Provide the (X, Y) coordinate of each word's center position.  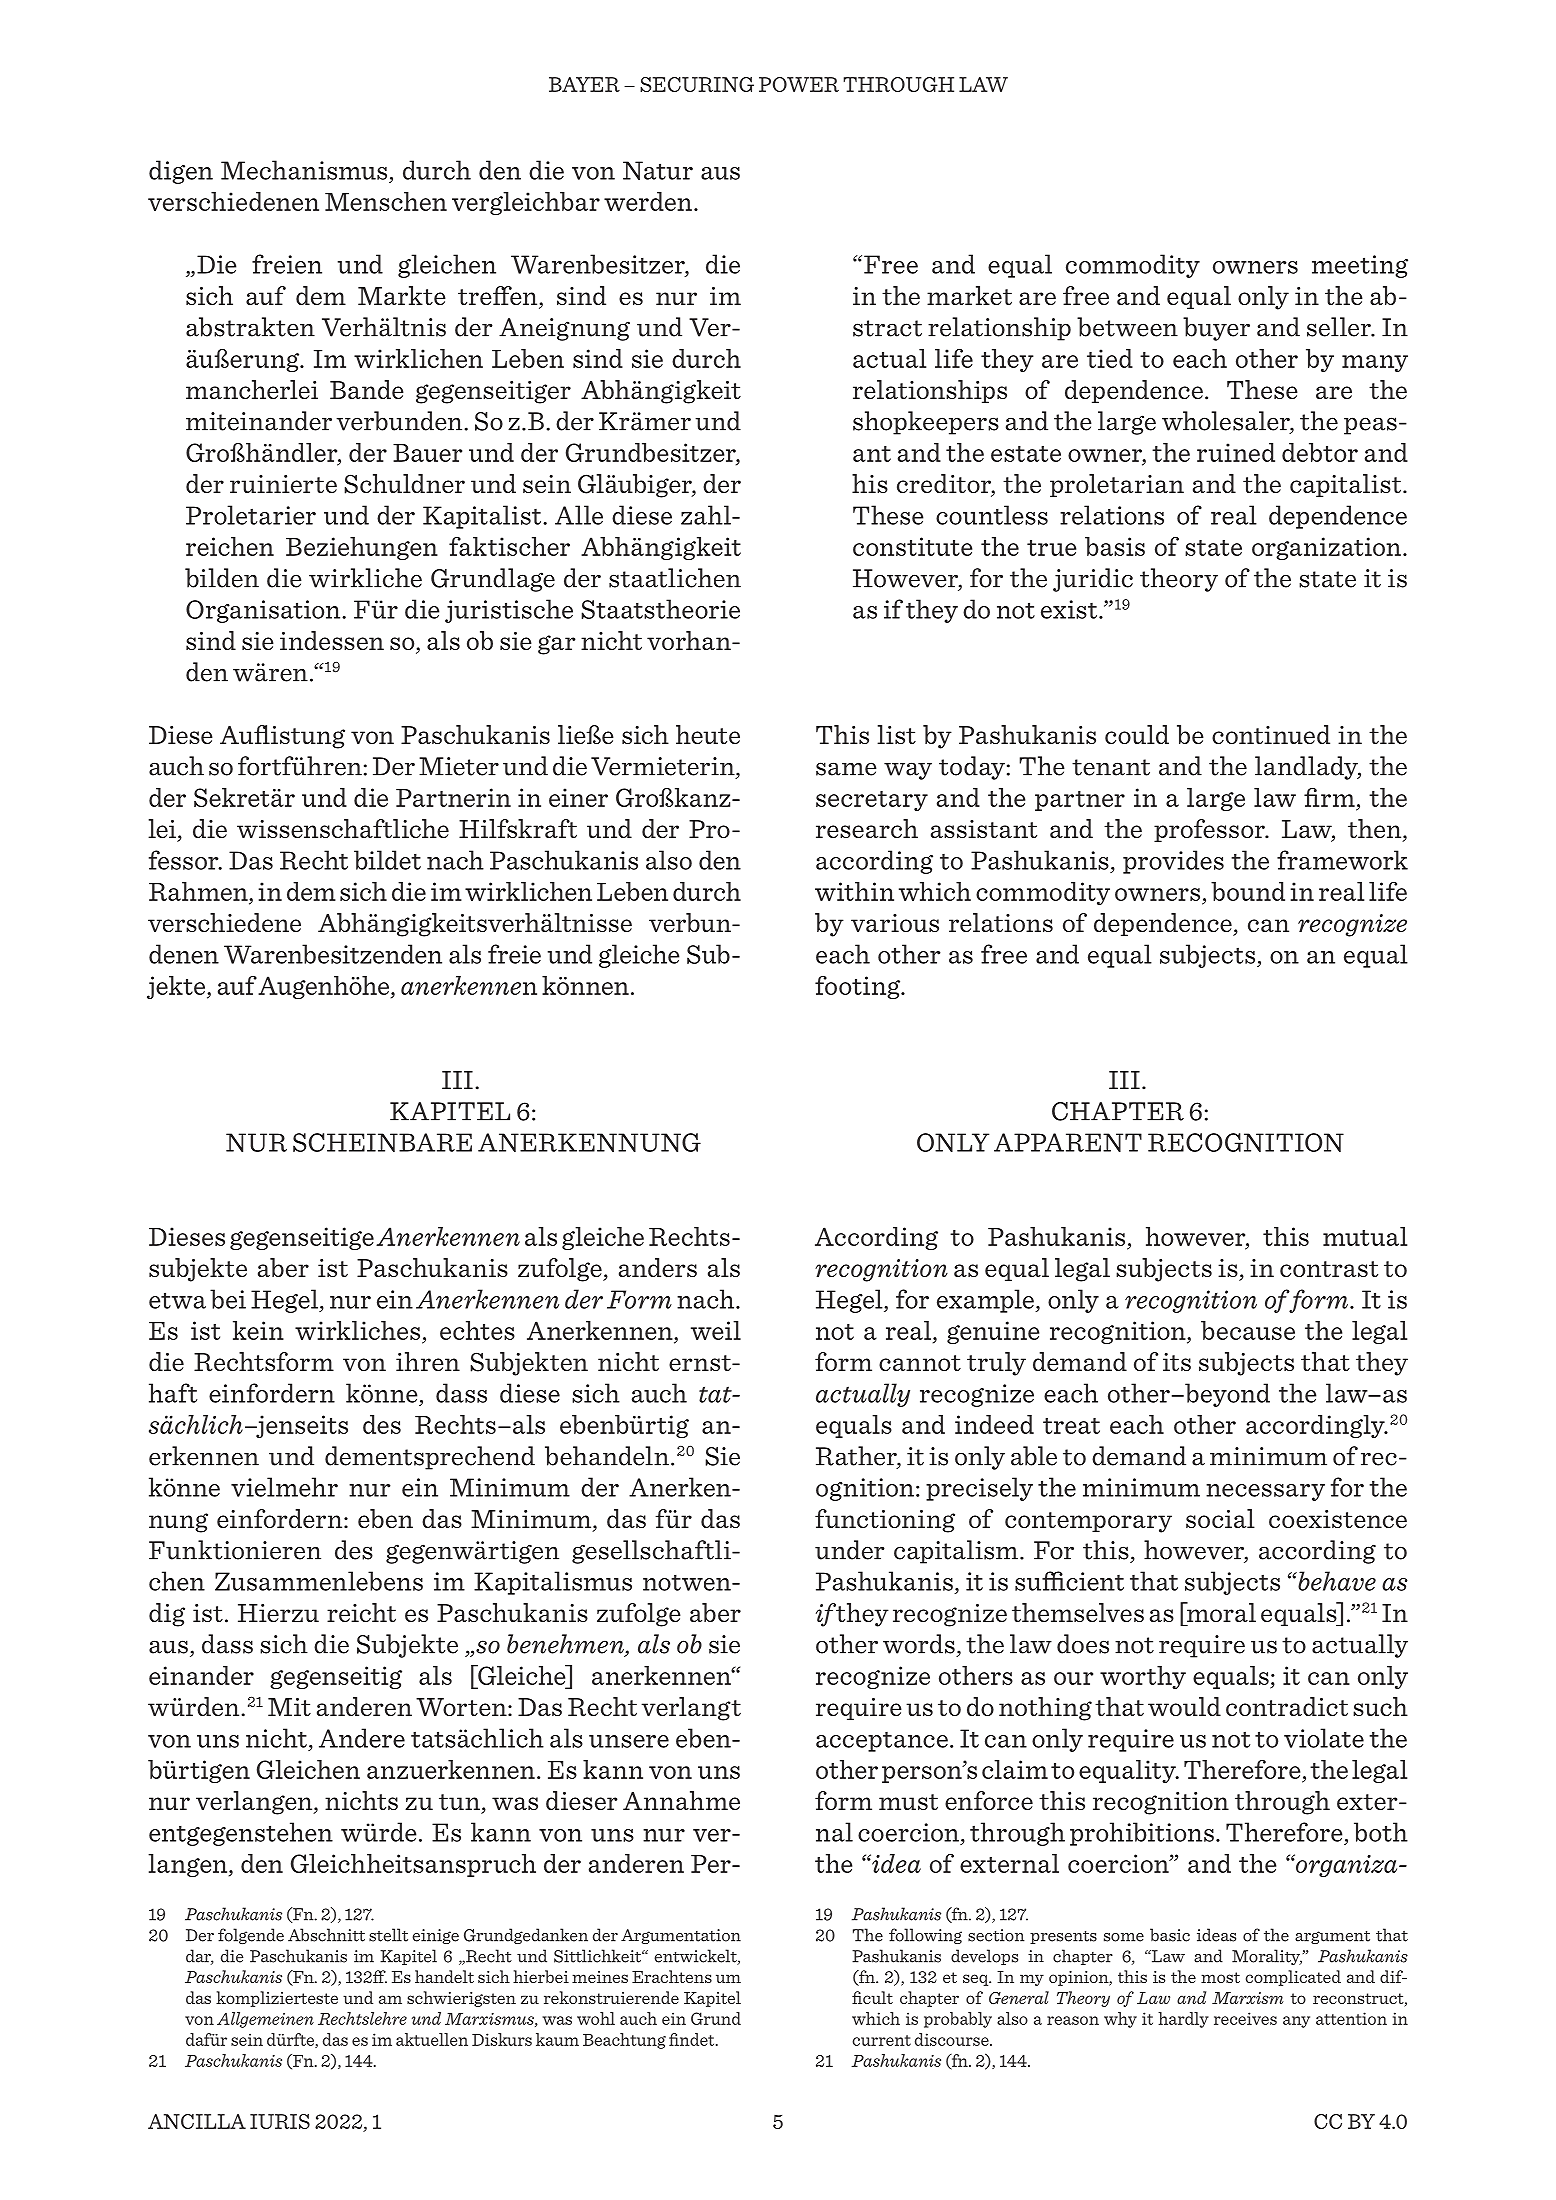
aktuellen (432, 2039)
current (881, 2040)
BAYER (584, 84)
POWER (799, 84)
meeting (1360, 266)
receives (1245, 2018)
